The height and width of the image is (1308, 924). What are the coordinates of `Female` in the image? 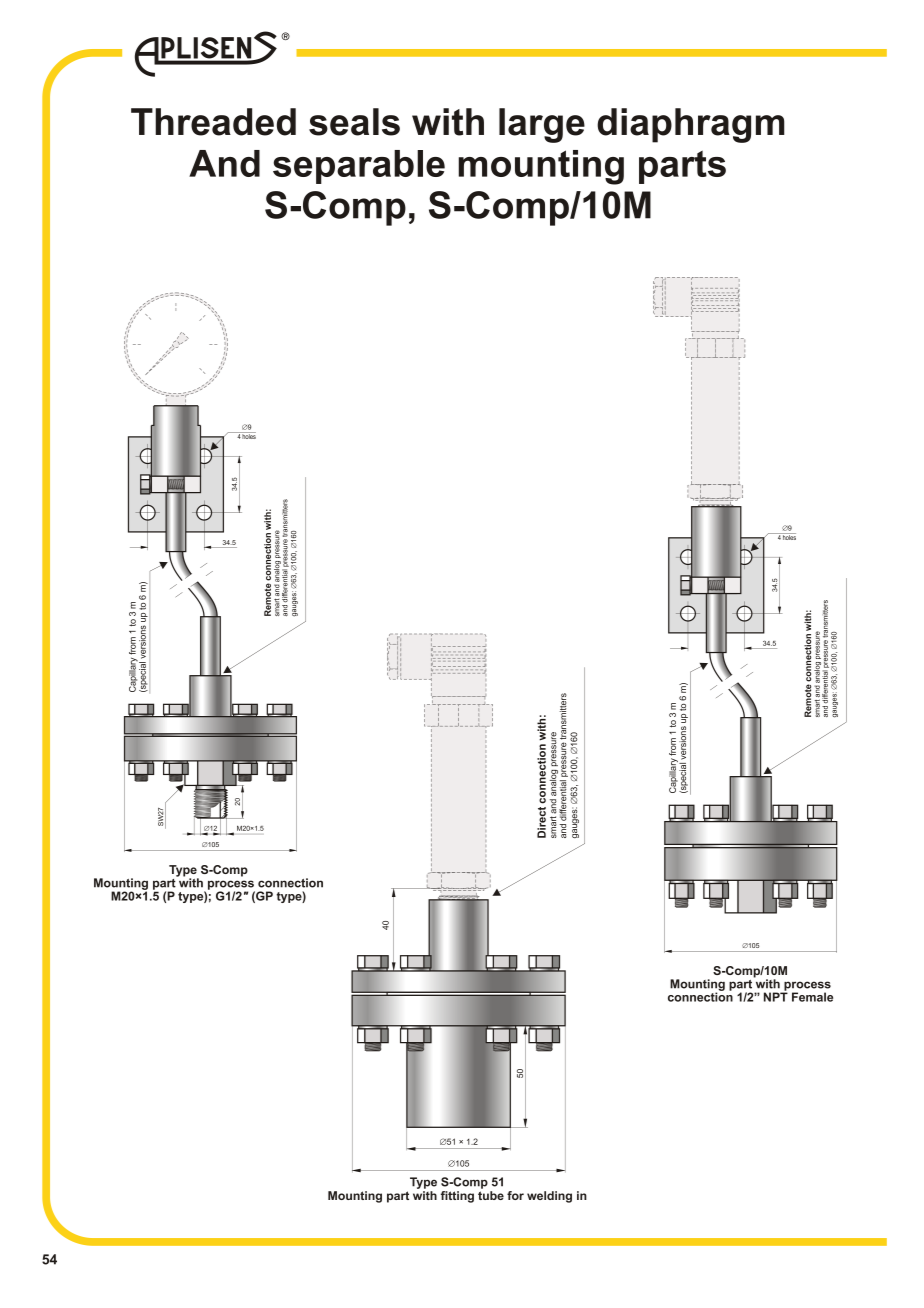 It's located at (812, 997).
